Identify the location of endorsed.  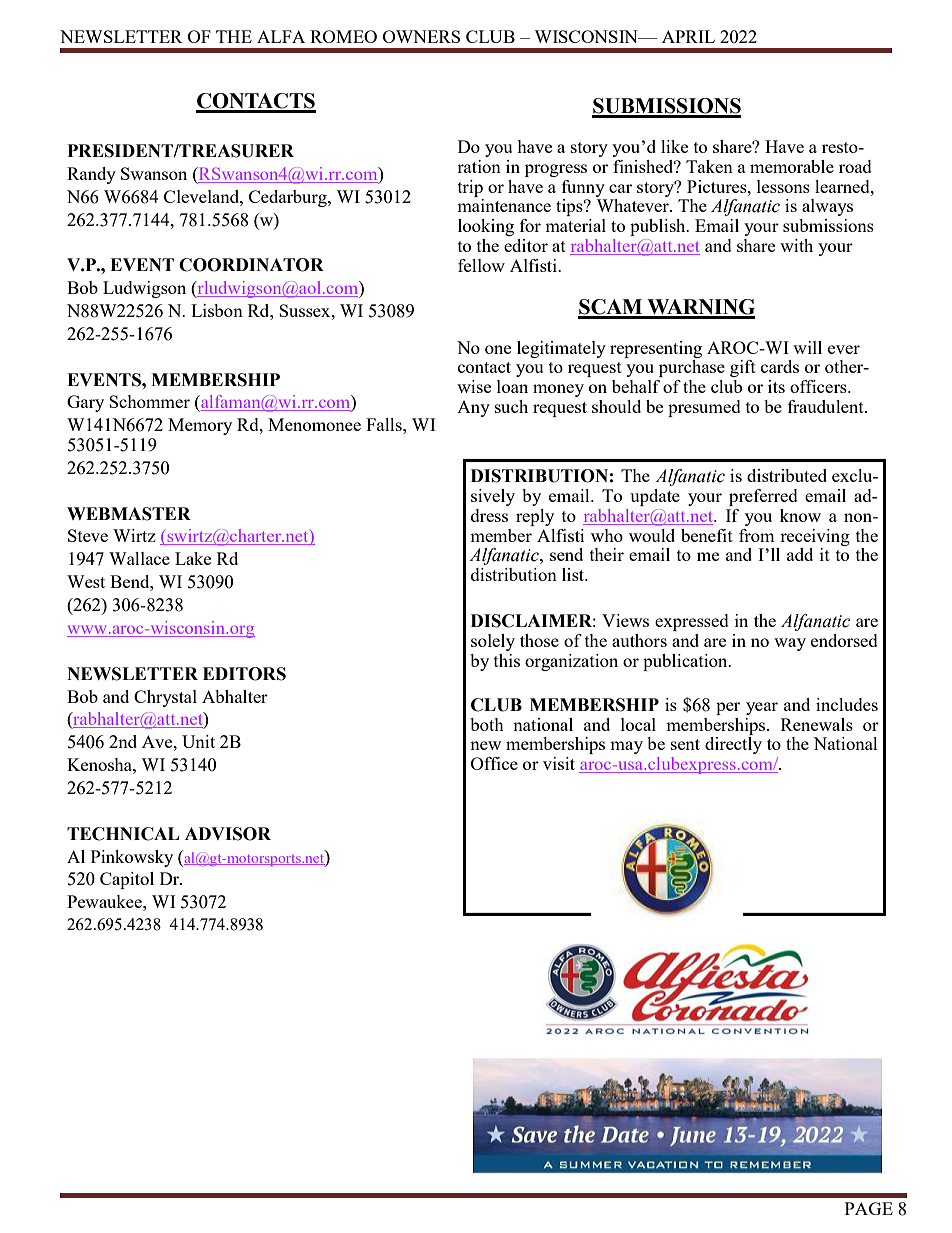
(844, 640).
